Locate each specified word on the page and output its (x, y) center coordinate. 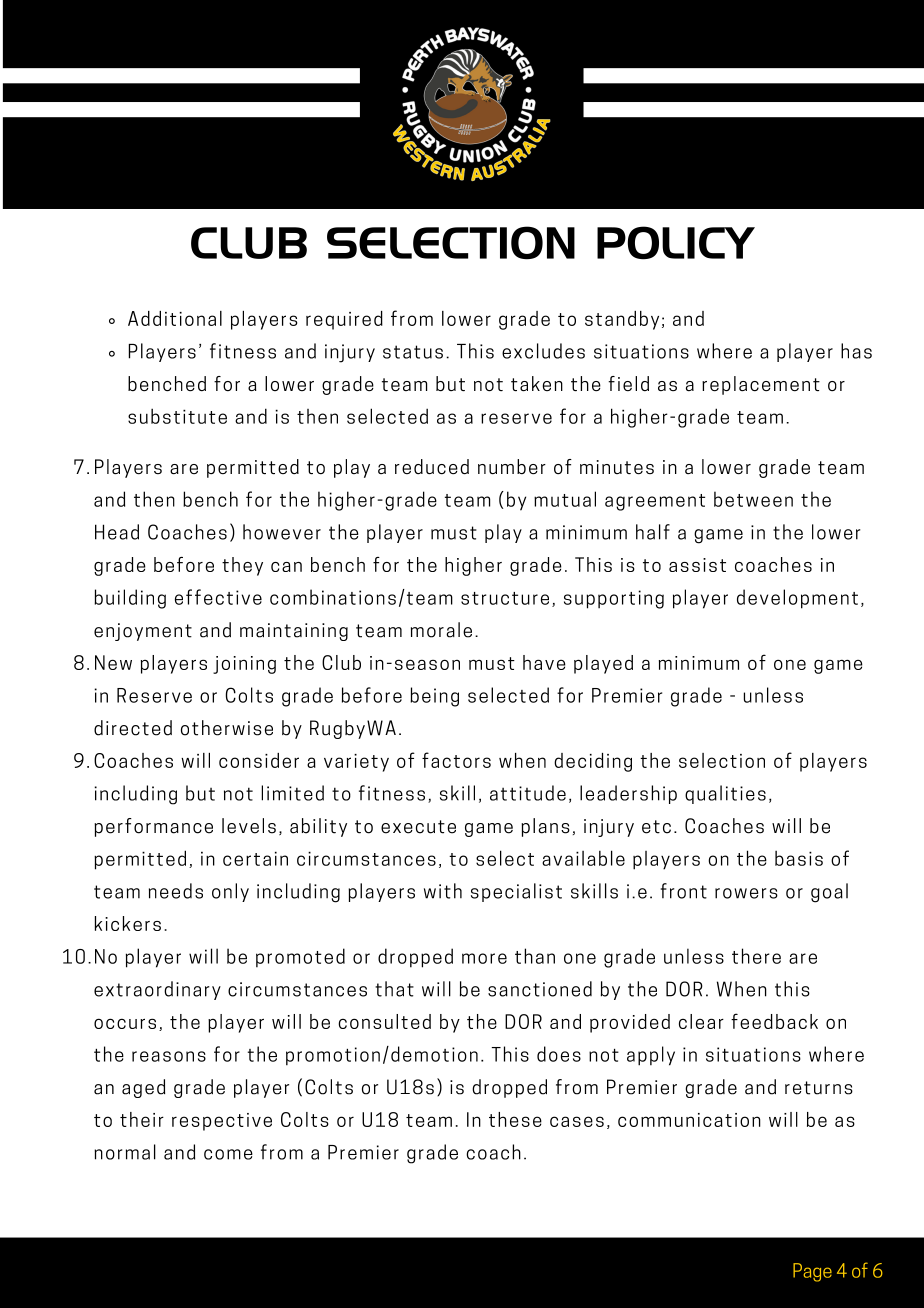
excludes (543, 351)
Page (812, 1272)
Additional (175, 318)
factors (456, 760)
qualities (725, 794)
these (515, 1119)
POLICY (676, 243)
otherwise (227, 728)
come (228, 1154)
